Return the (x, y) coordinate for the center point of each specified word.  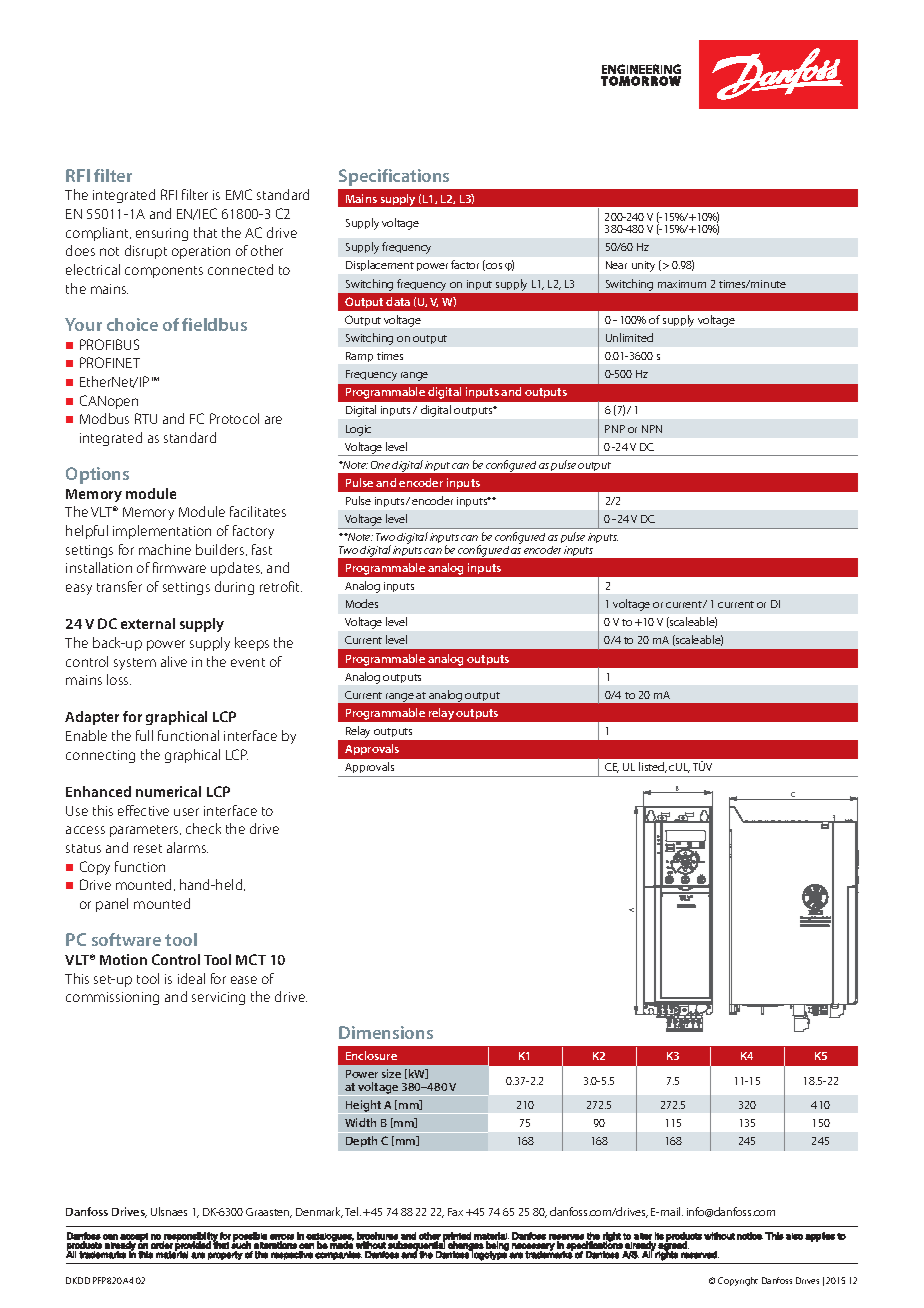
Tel (353, 1211)
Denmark (319, 1212)
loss (119, 679)
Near (616, 265)
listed (653, 767)
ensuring (162, 234)
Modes (362, 603)
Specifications (394, 177)
